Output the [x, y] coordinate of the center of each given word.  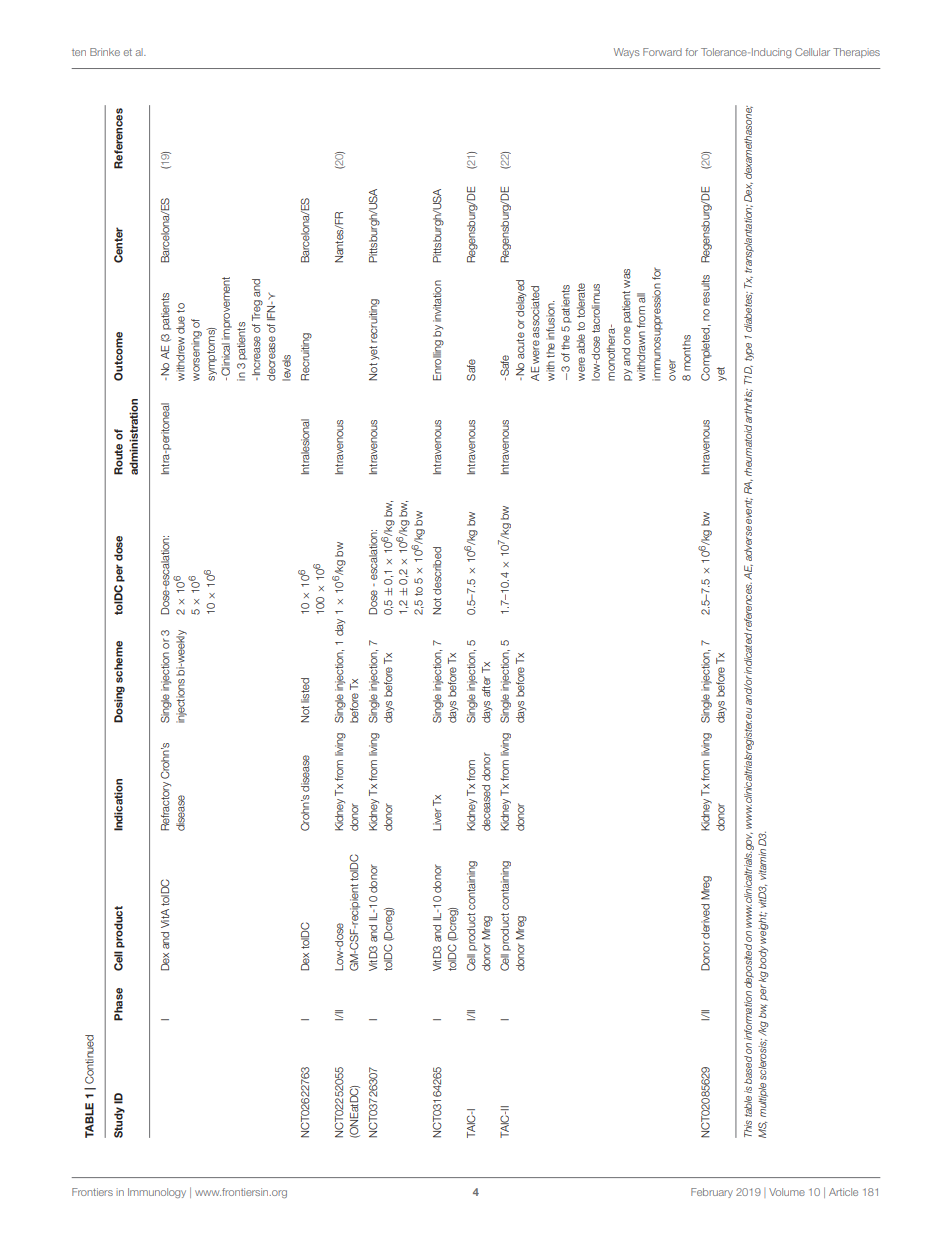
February [712, 1193]
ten [79, 52]
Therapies [856, 53]
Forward [662, 52]
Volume [787, 1192]
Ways [627, 53]
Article [843, 1192]
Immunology [157, 1193]
